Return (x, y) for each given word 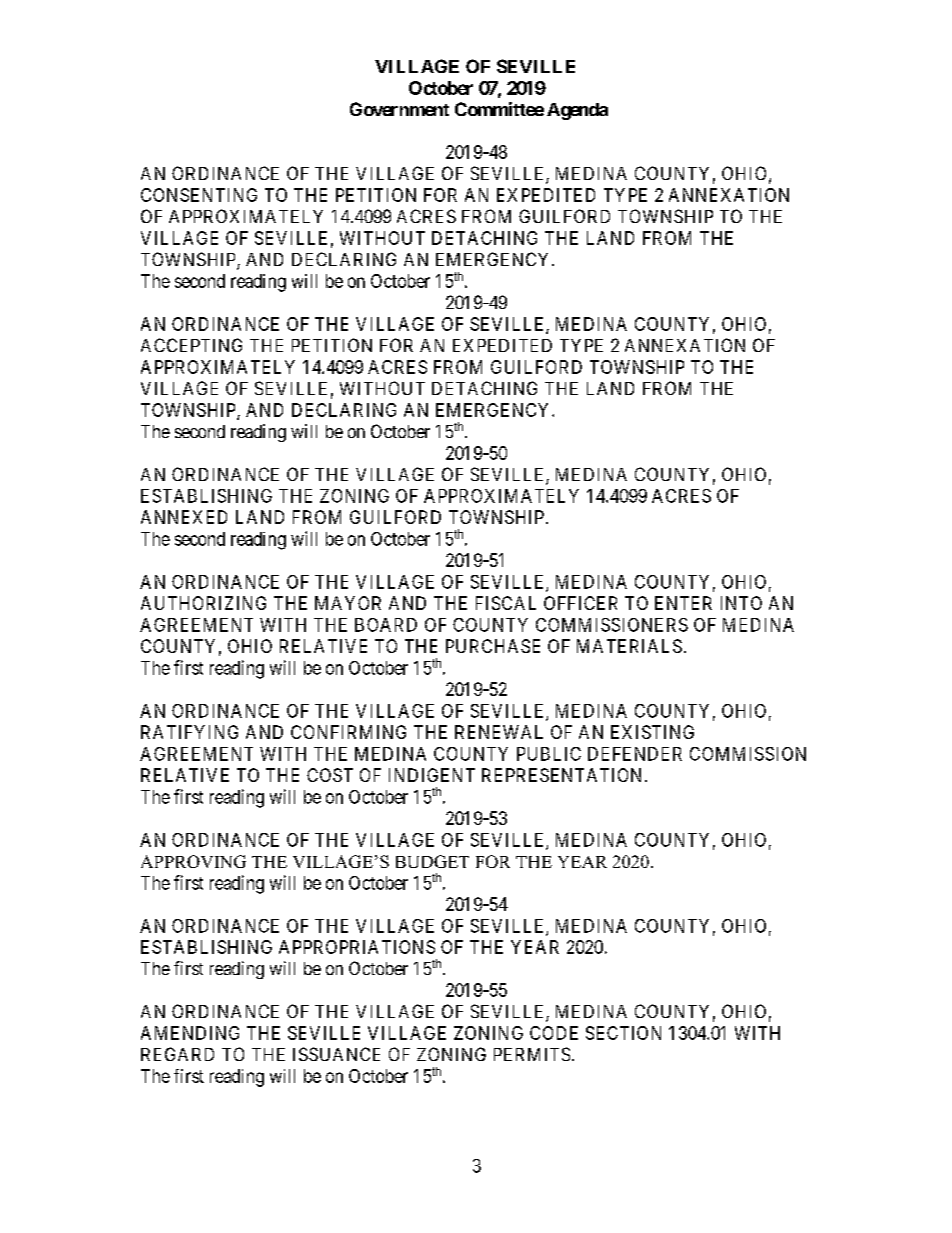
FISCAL (506, 603)
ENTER (683, 603)
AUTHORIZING (203, 603)
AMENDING (190, 1033)
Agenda (577, 111)
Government (399, 109)
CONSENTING (199, 195)
